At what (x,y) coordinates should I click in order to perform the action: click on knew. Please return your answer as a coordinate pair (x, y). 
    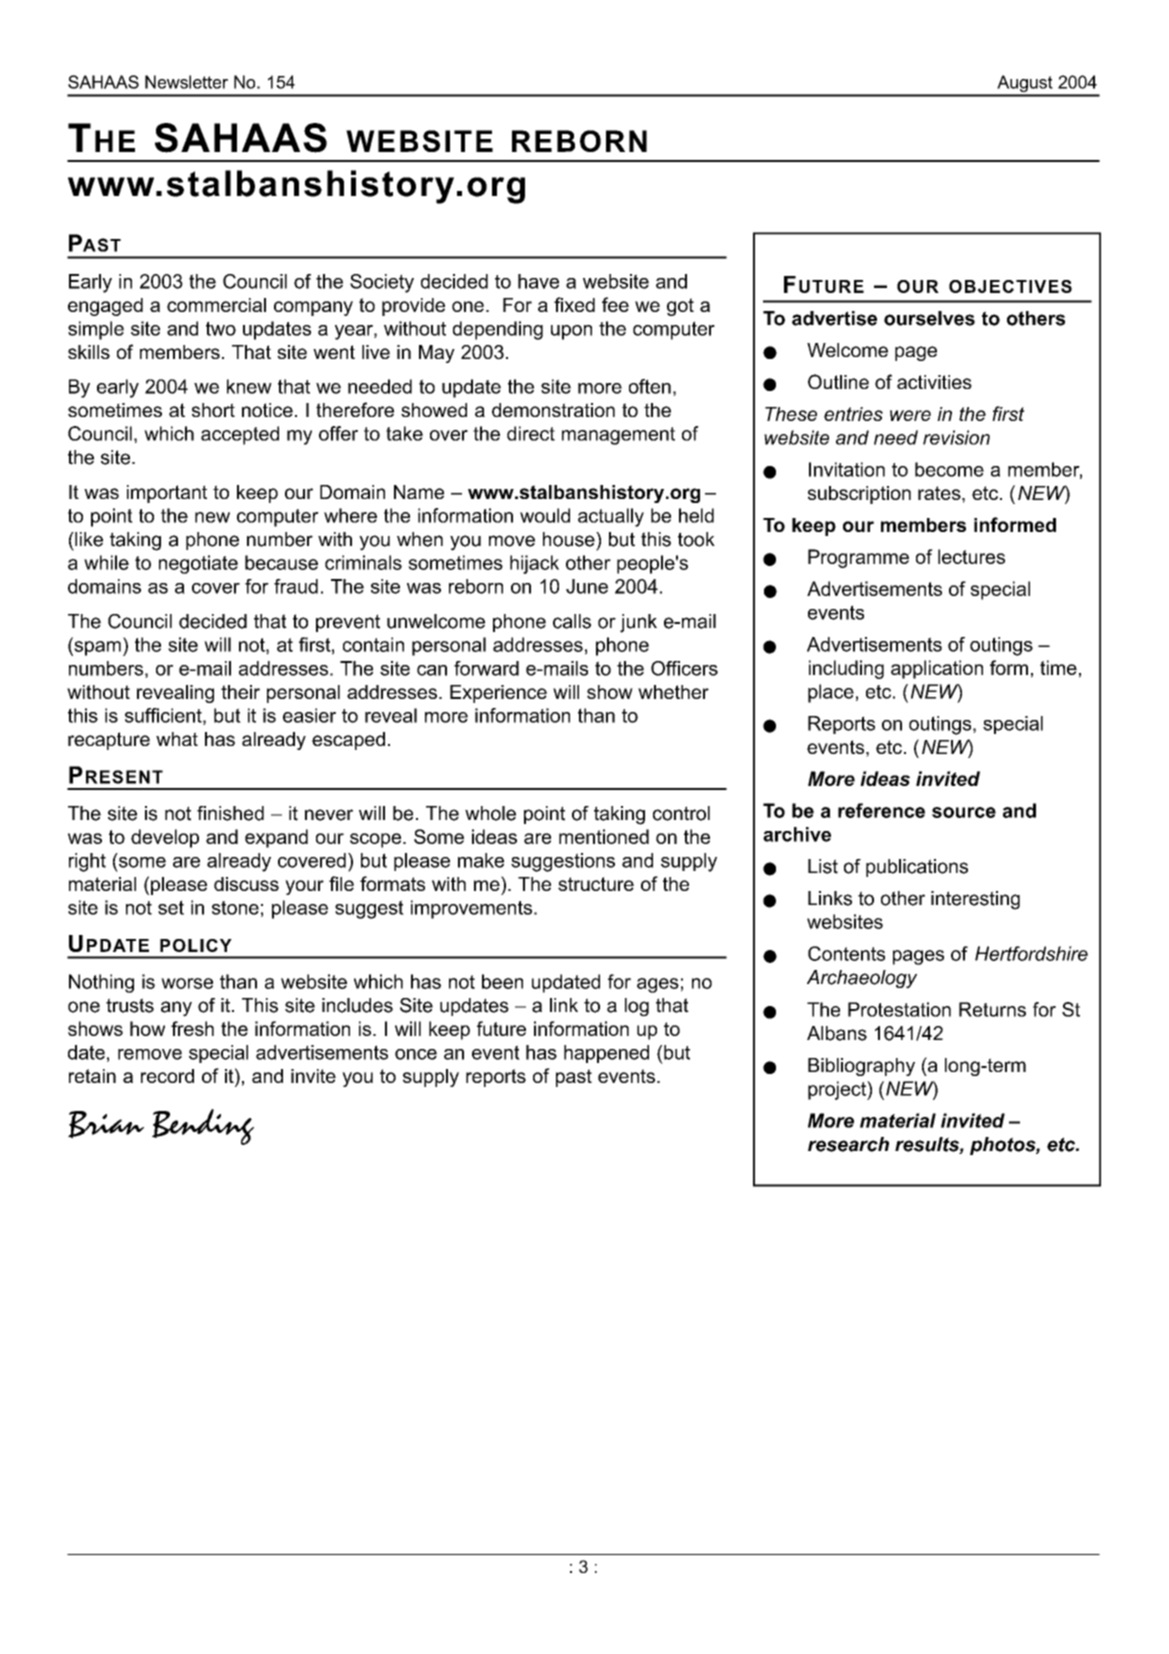
    Looking at the image, I should click on (249, 386).
